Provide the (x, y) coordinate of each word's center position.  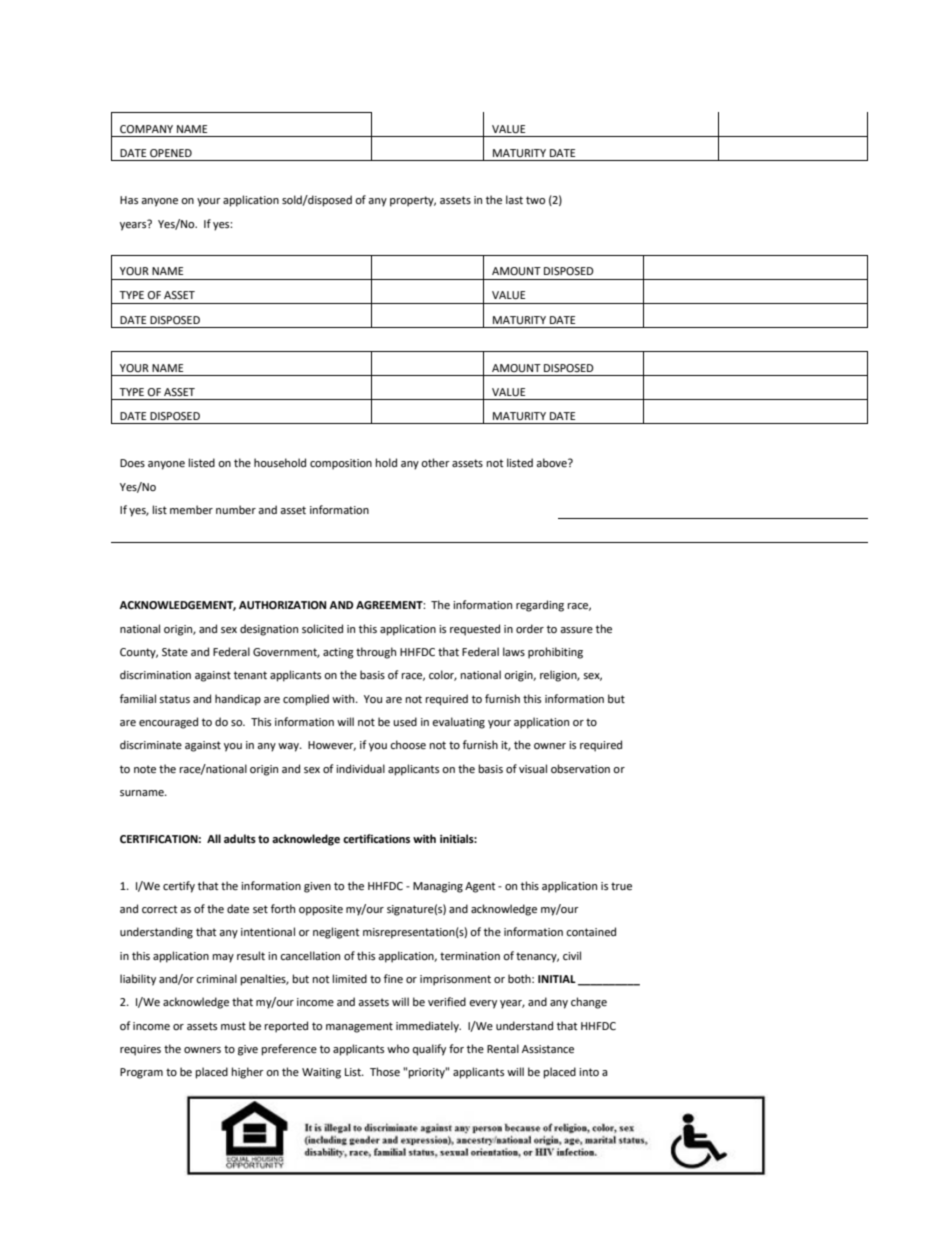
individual (360, 768)
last (514, 199)
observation (580, 768)
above (552, 463)
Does (132, 463)
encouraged (168, 723)
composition (341, 464)
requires (140, 1050)
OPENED (171, 153)
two (535, 200)
